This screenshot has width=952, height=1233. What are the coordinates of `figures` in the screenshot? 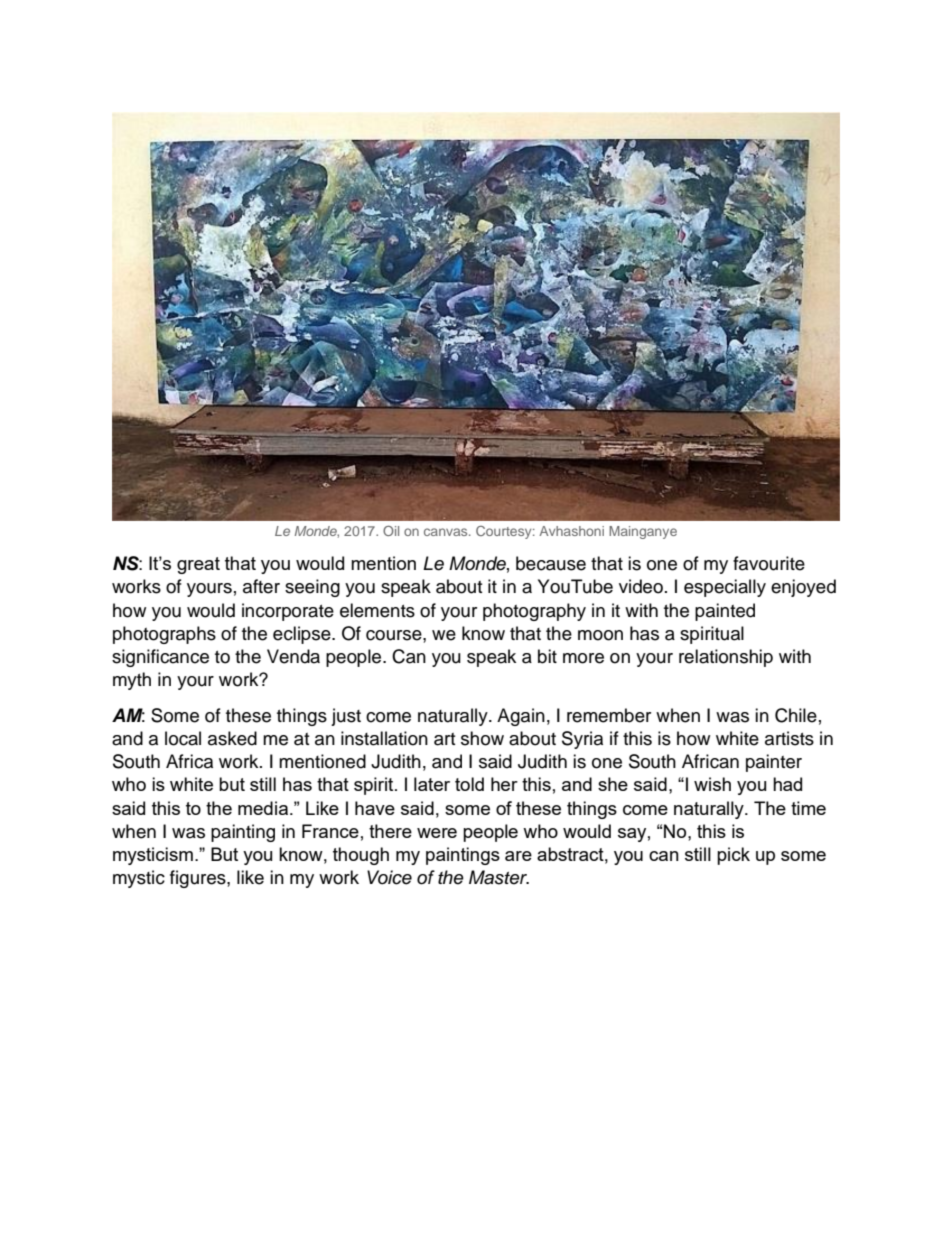 It's located at (199, 879).
